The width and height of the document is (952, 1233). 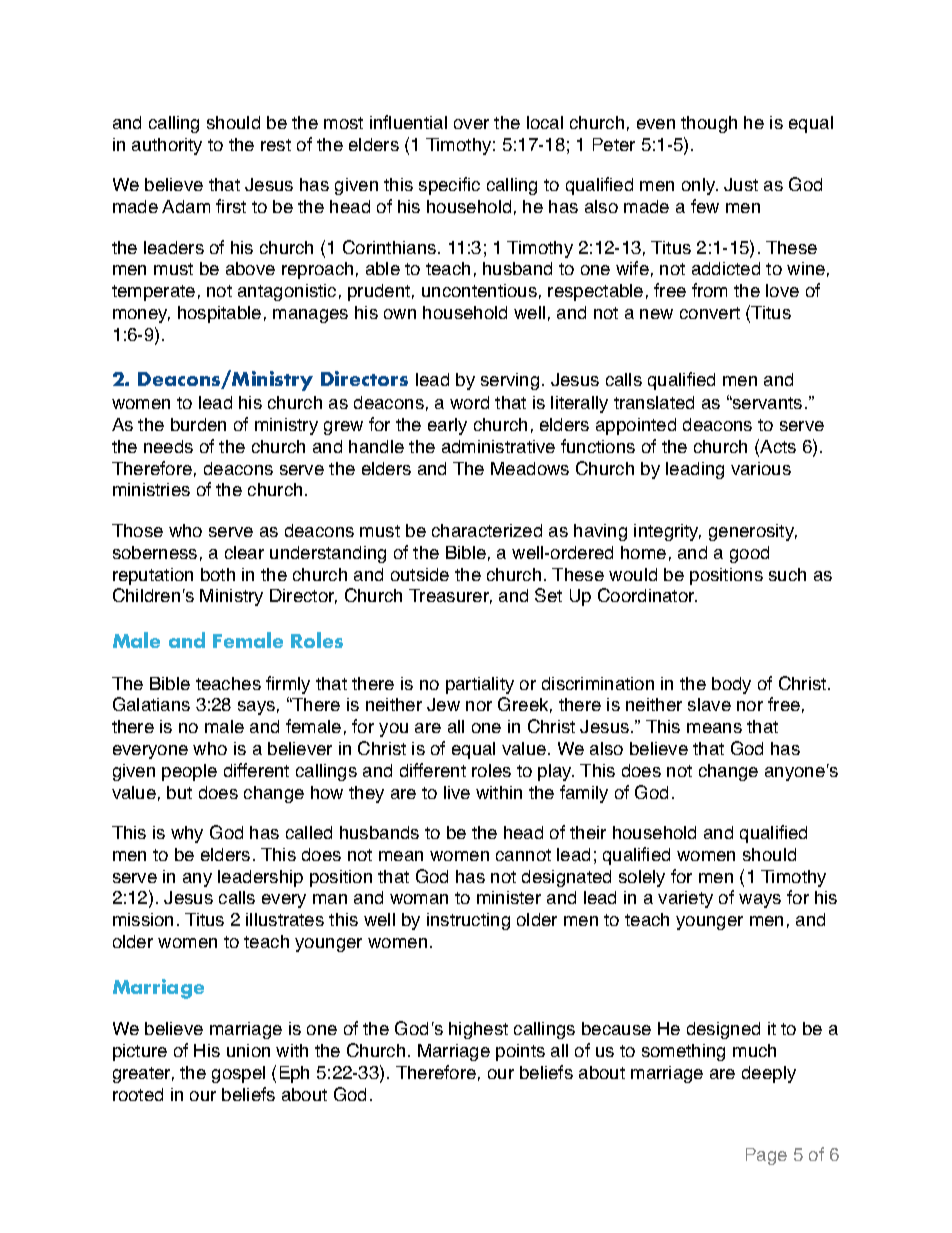 I want to click on variety, so click(x=685, y=899).
